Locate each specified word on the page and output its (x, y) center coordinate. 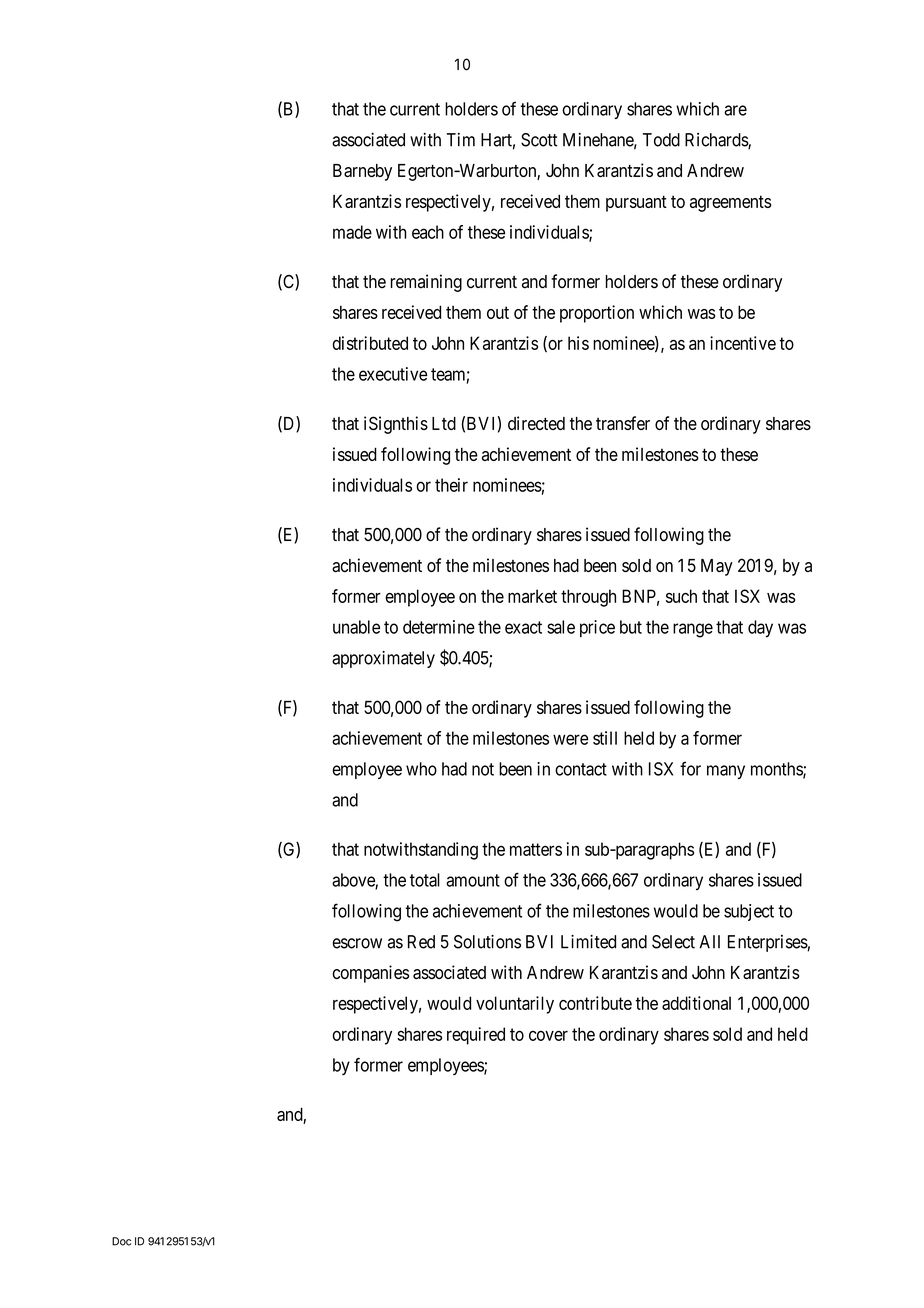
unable (356, 627)
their (451, 485)
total (425, 880)
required (476, 1036)
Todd (661, 140)
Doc (121, 1241)
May (717, 567)
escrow (357, 943)
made (352, 232)
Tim (461, 140)
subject (749, 912)
